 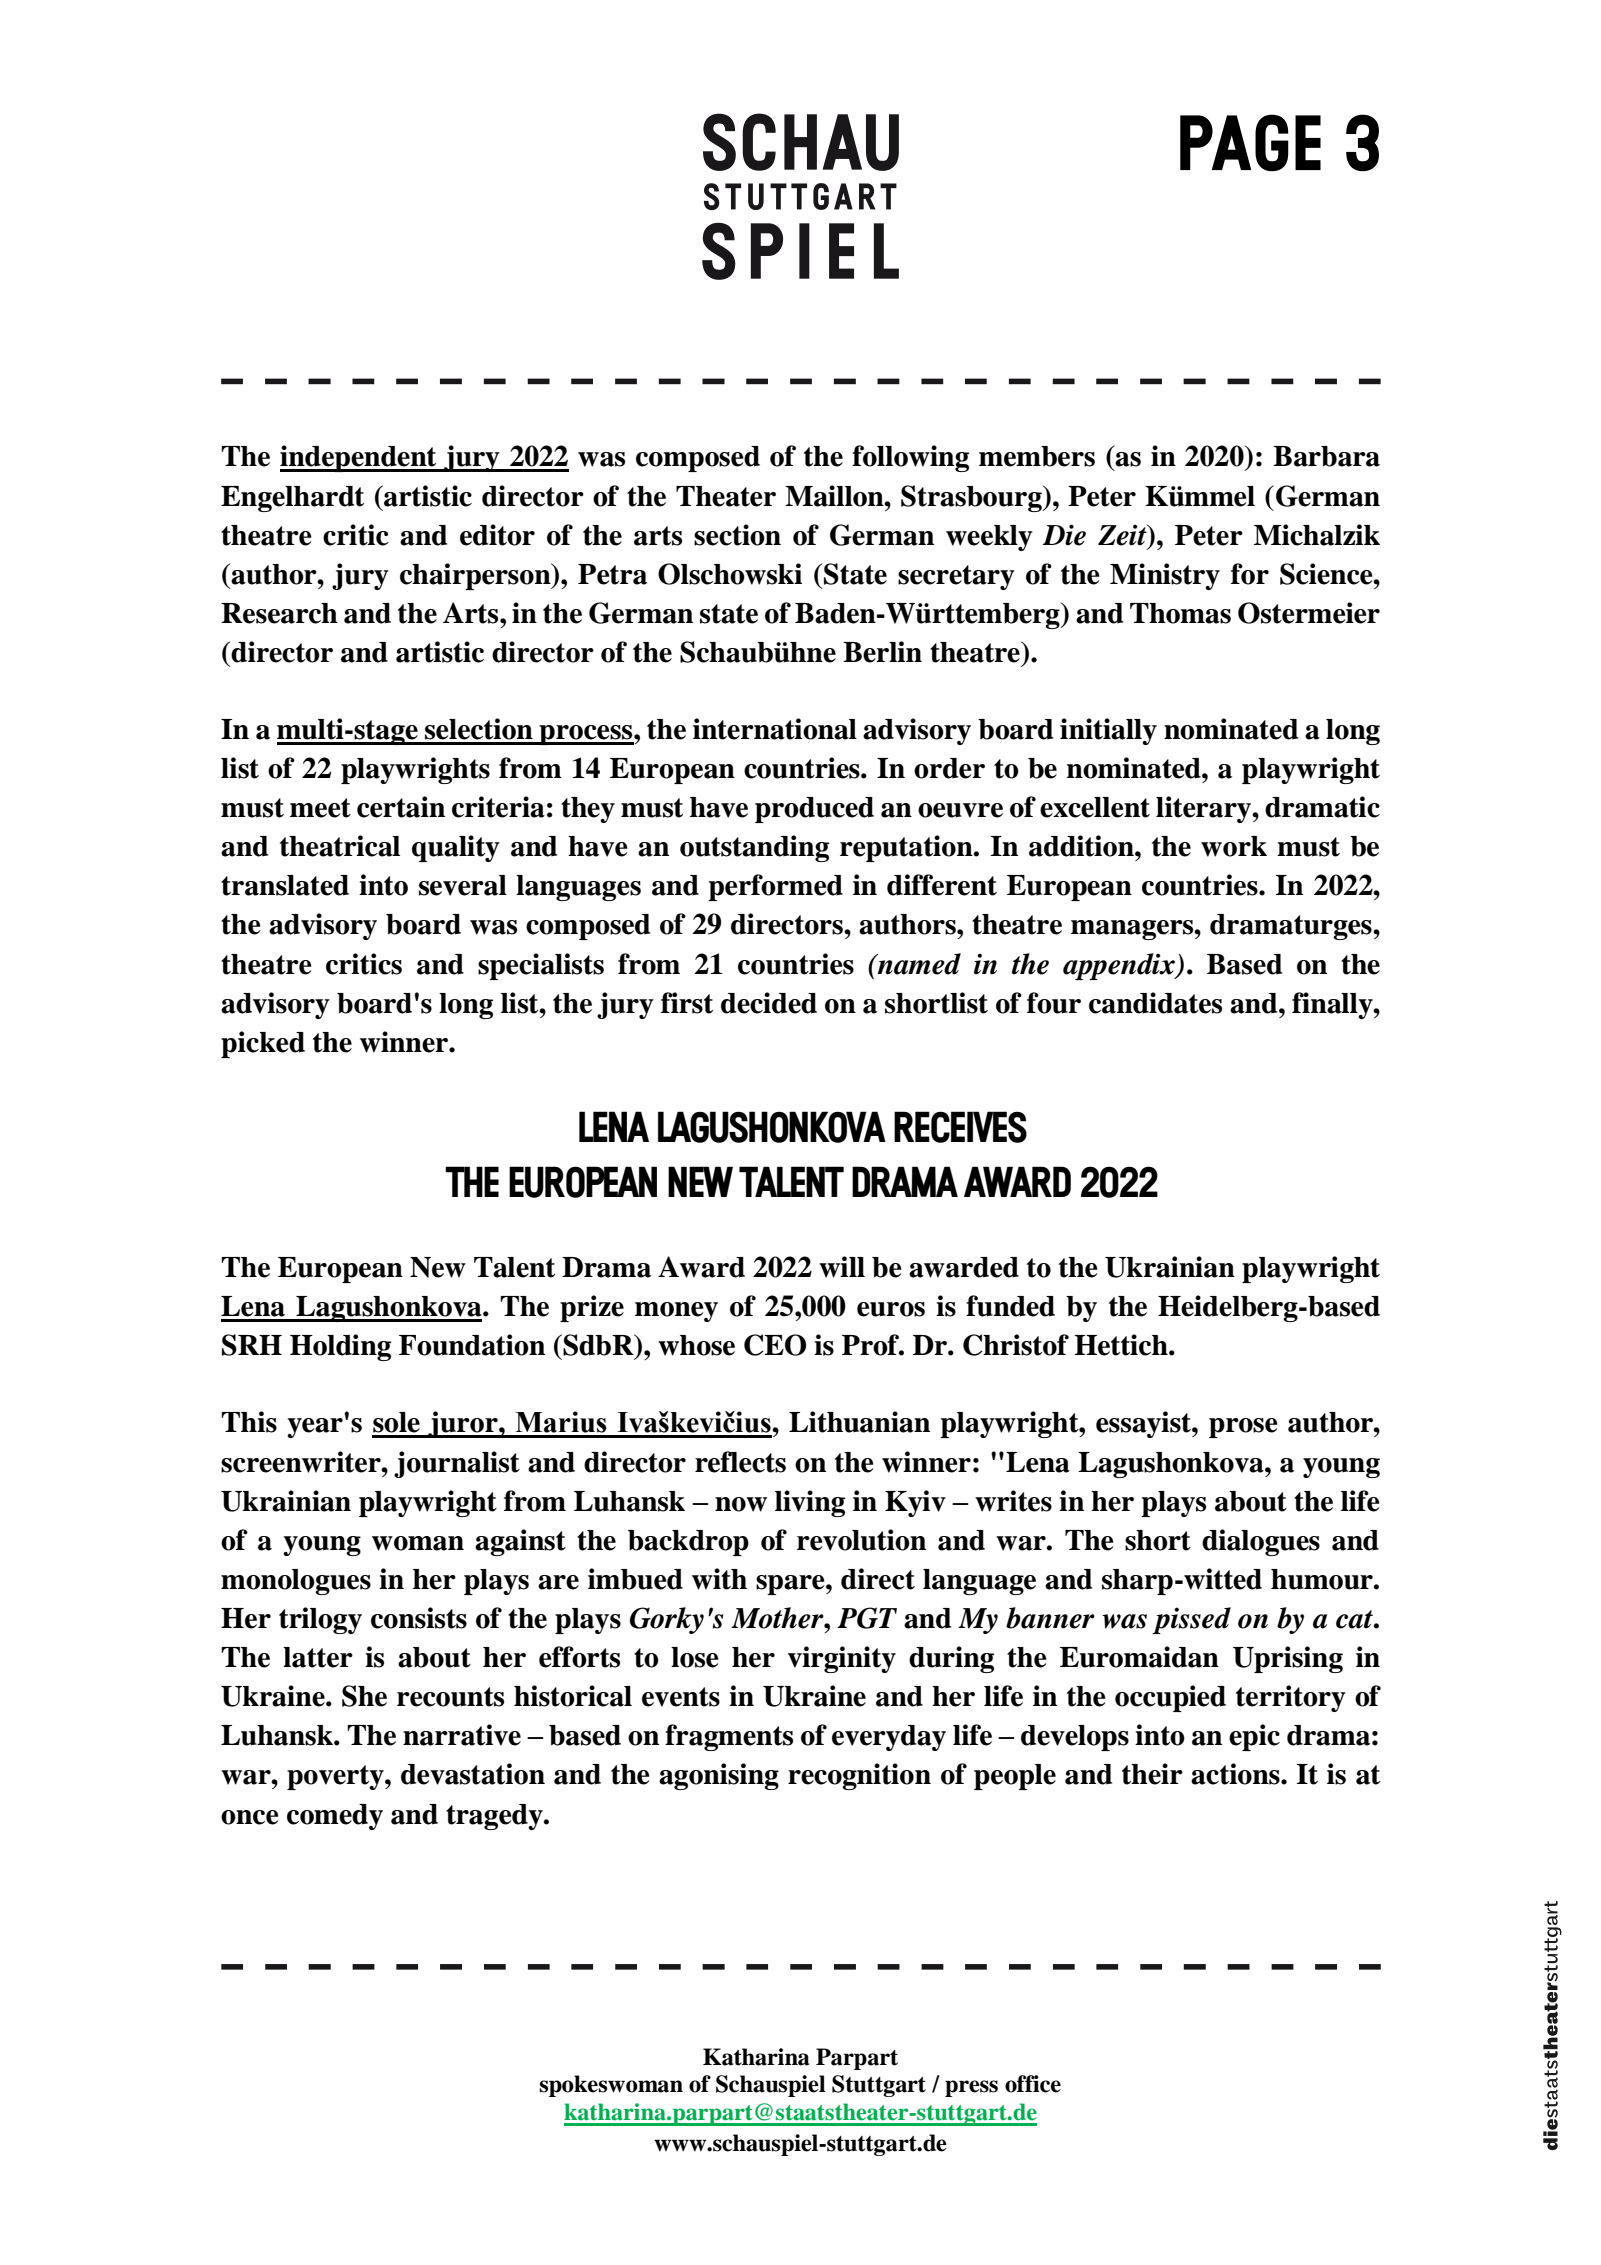 I want to click on picked, so click(x=263, y=1044).
